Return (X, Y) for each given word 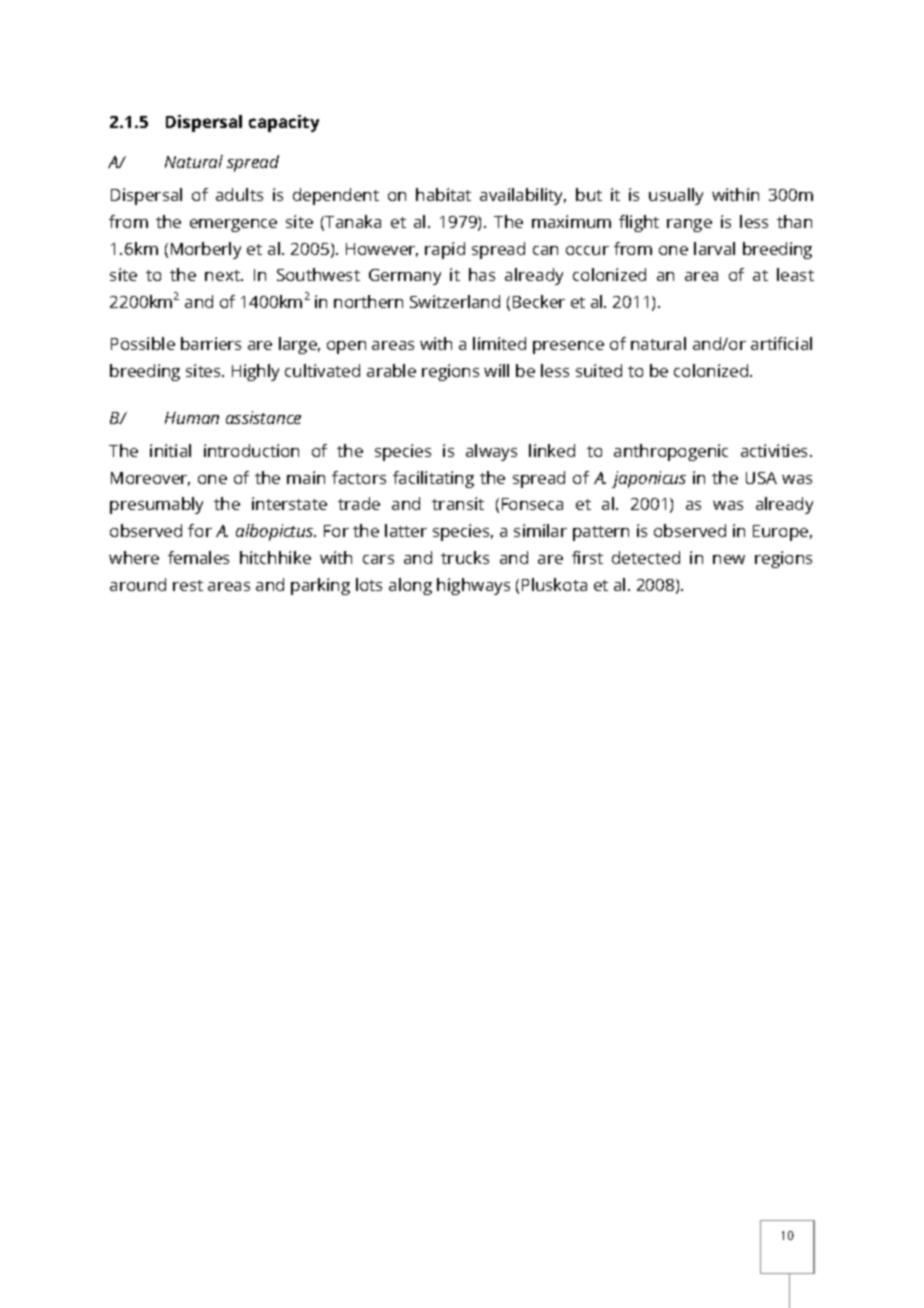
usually (676, 196)
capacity (284, 123)
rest (188, 585)
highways (473, 586)
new (729, 559)
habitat (443, 194)
